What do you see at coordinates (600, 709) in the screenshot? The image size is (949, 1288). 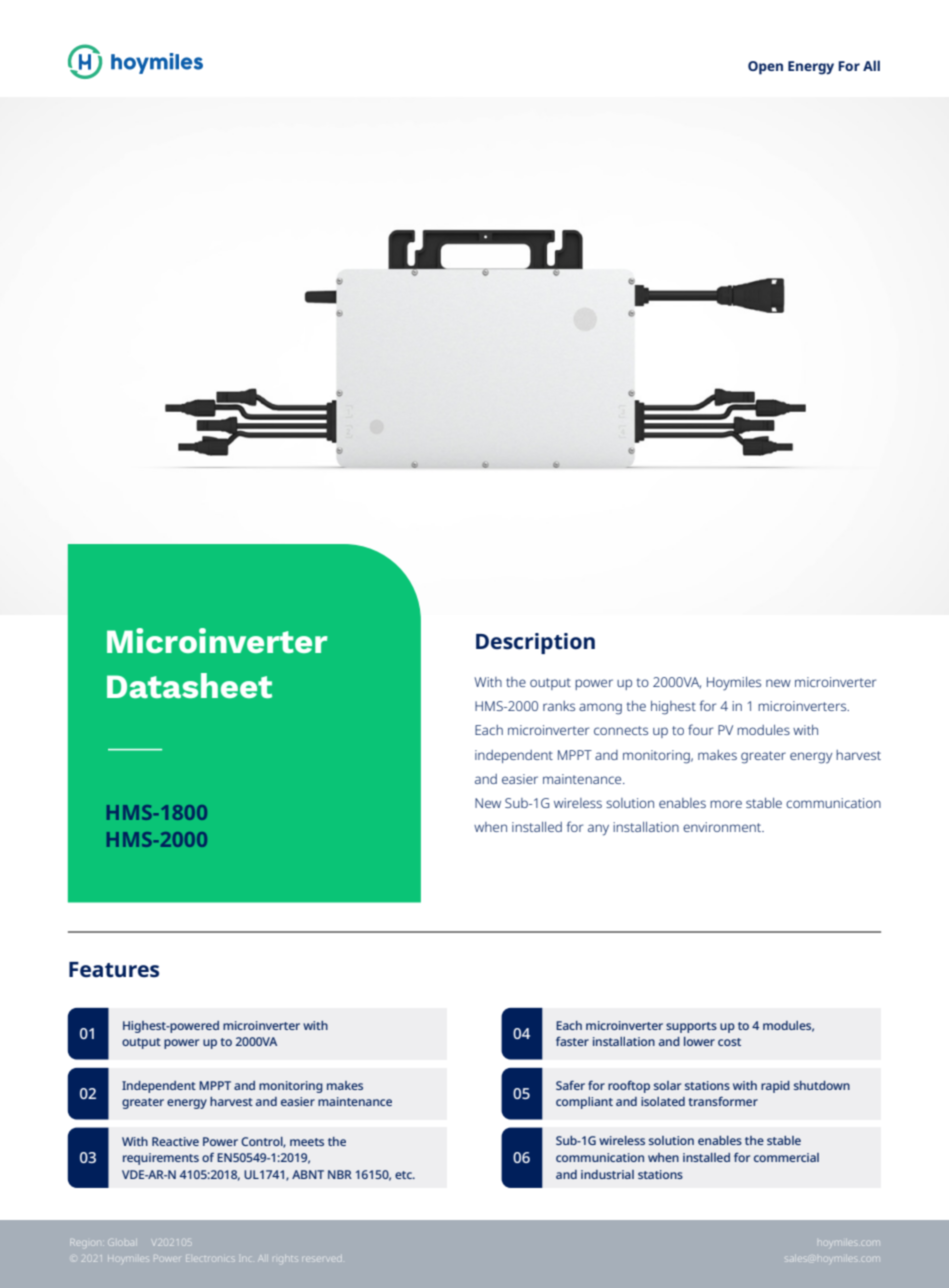 I see `among` at bounding box center [600, 709].
